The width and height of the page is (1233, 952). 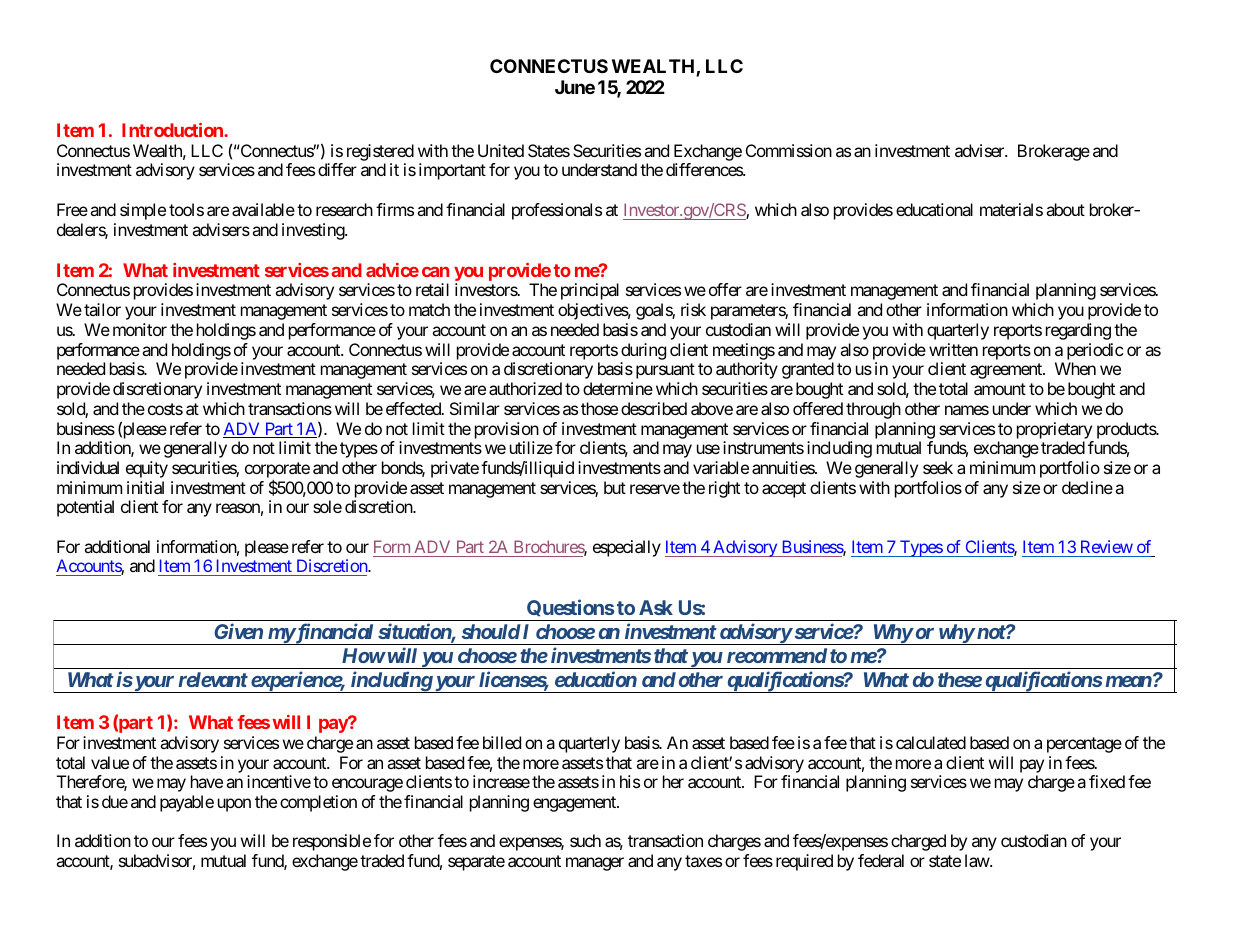 I want to click on Introduction, so click(x=173, y=130).
